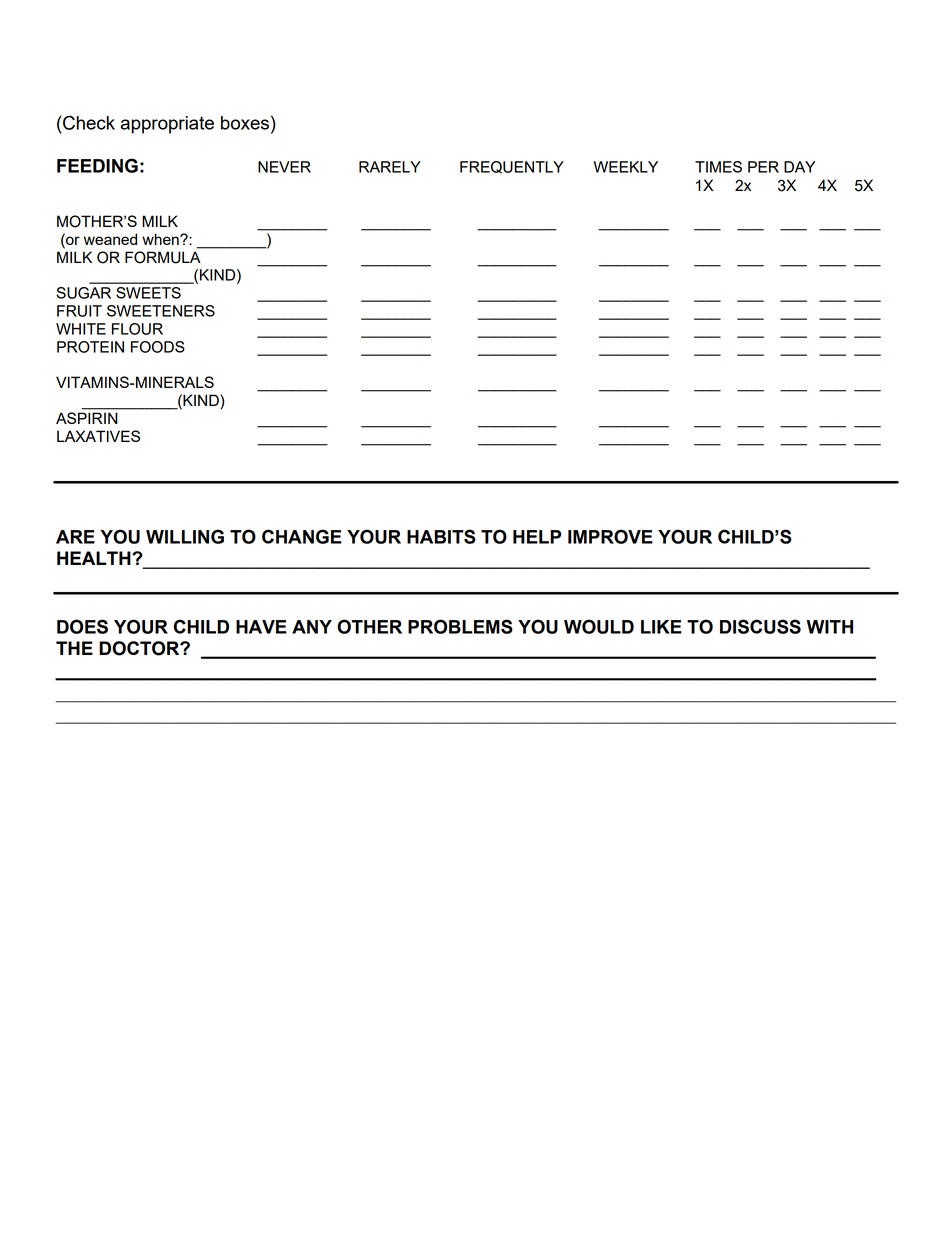 This page has width=952, height=1233. I want to click on FLOUR, so click(137, 329).
